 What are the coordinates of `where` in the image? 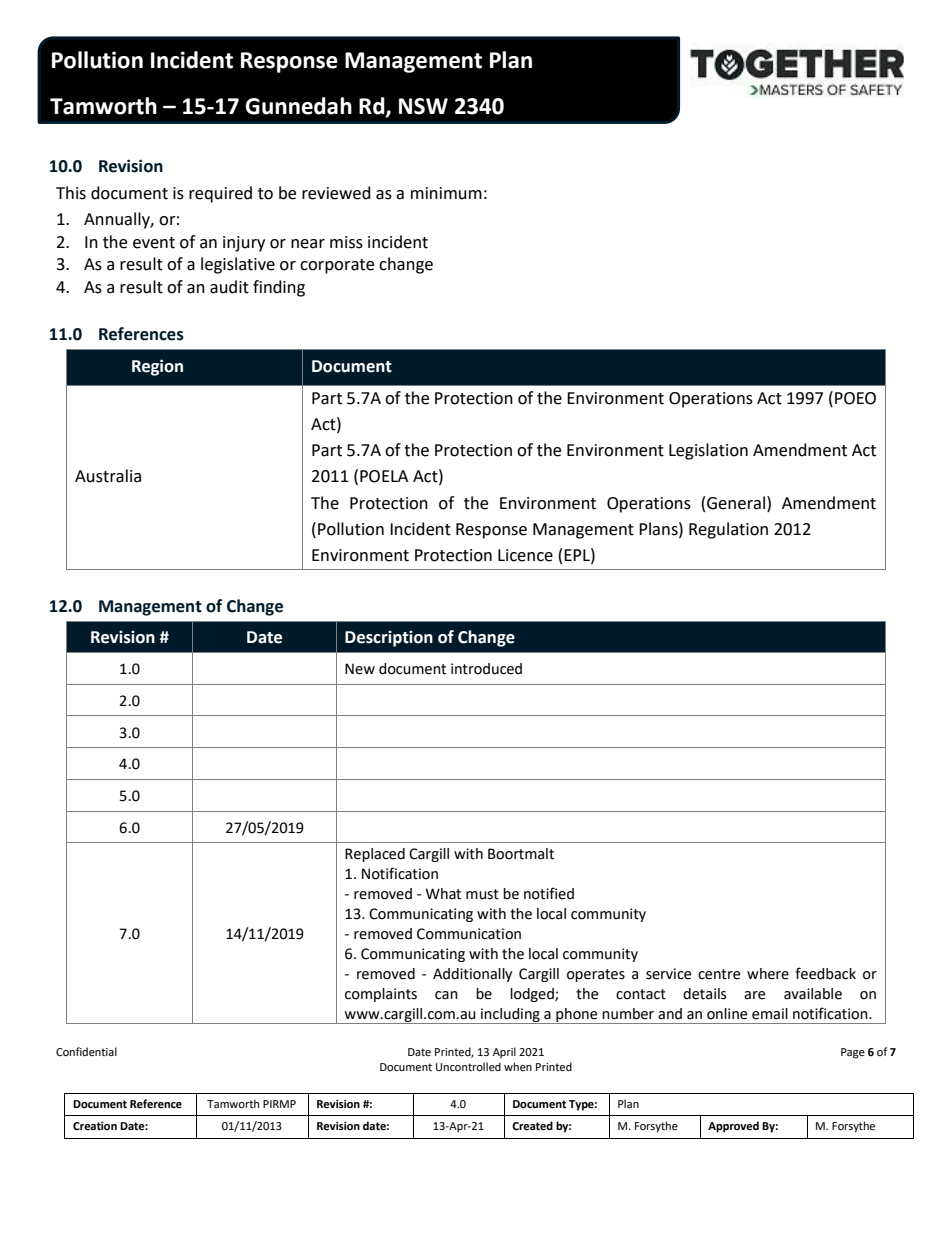 It's located at (768, 974).
